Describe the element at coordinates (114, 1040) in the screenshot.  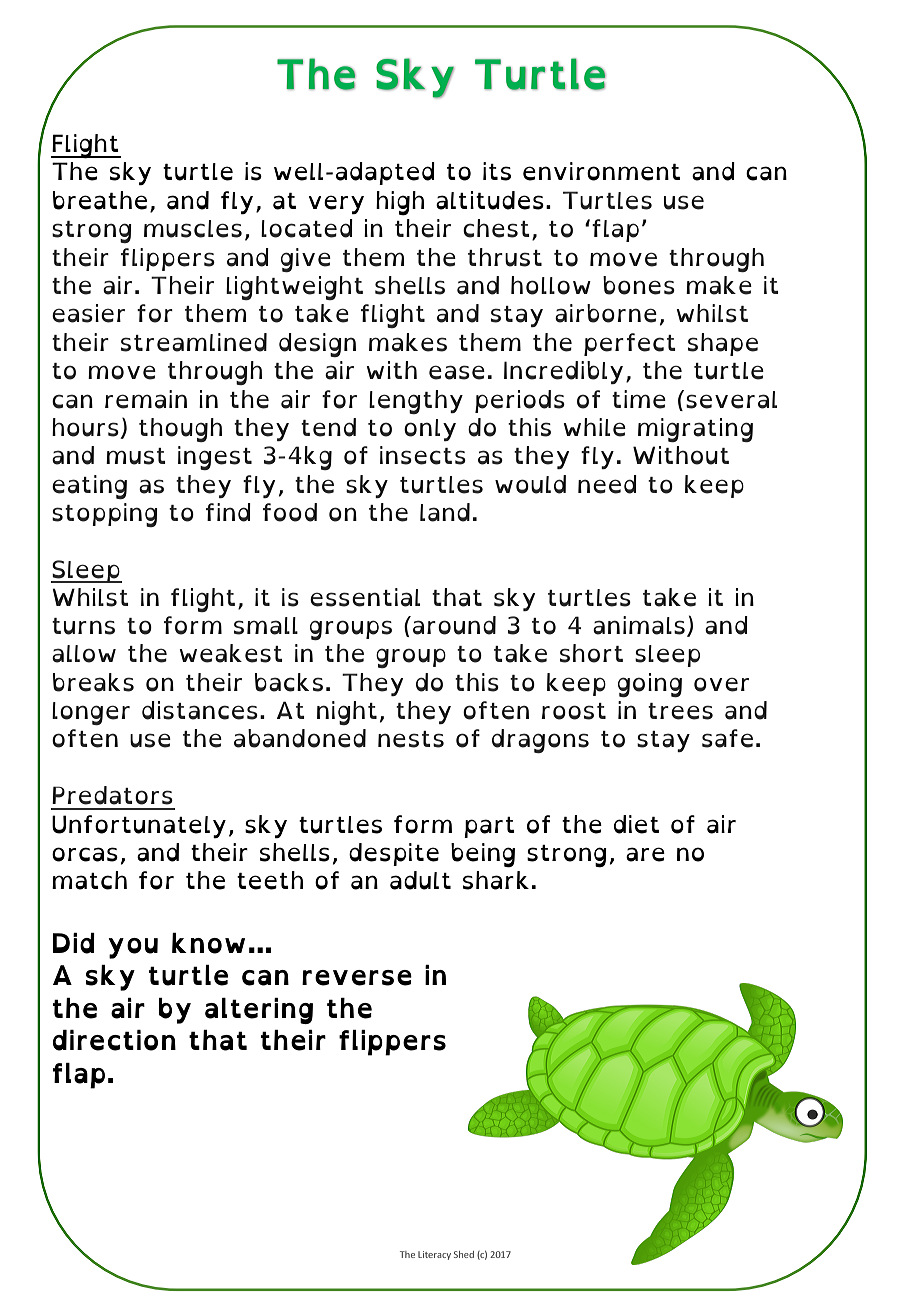
I see `direction` at that location.
